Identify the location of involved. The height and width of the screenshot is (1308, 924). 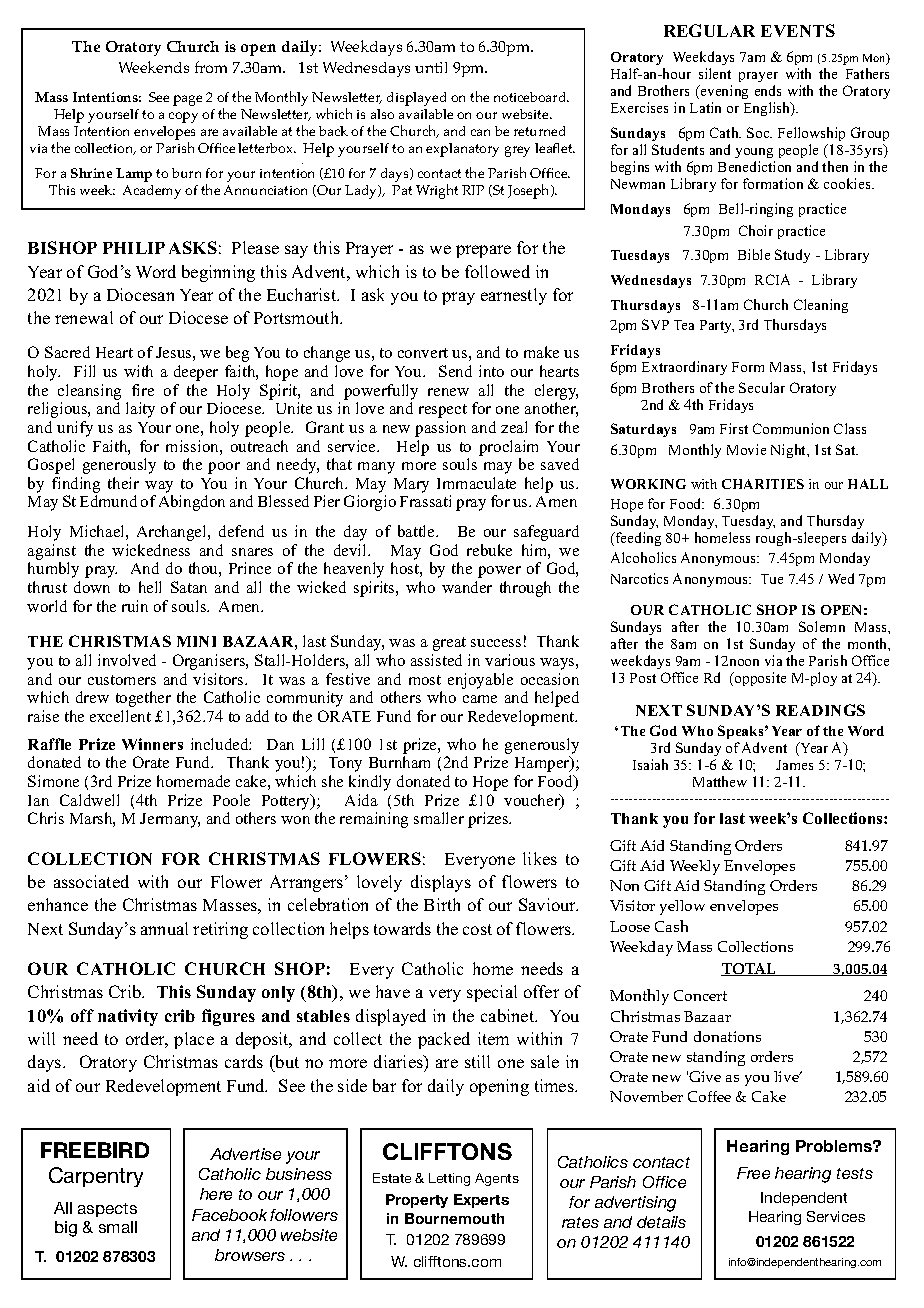
(127, 660).
